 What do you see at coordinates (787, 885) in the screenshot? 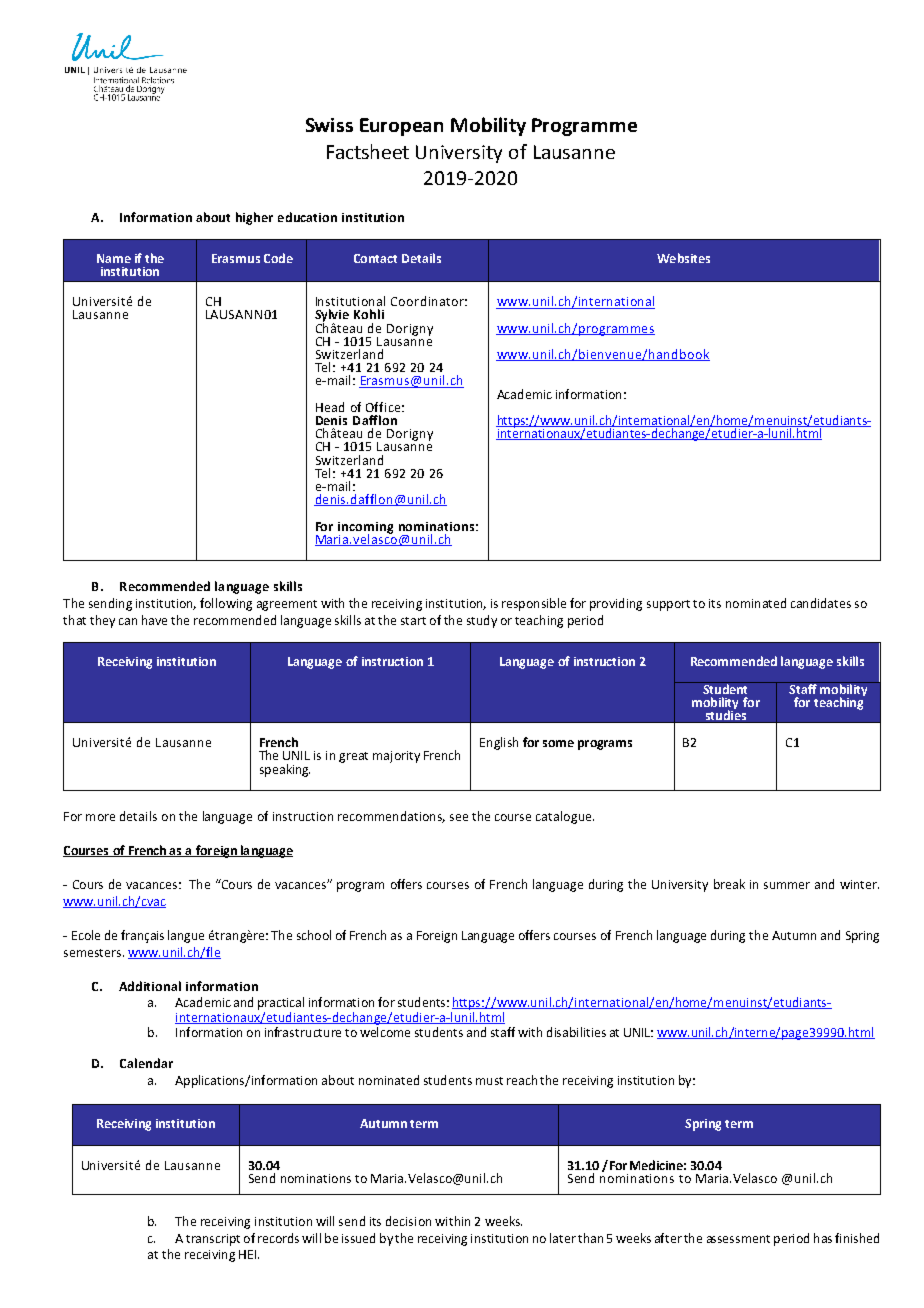
I see `summer` at bounding box center [787, 885].
